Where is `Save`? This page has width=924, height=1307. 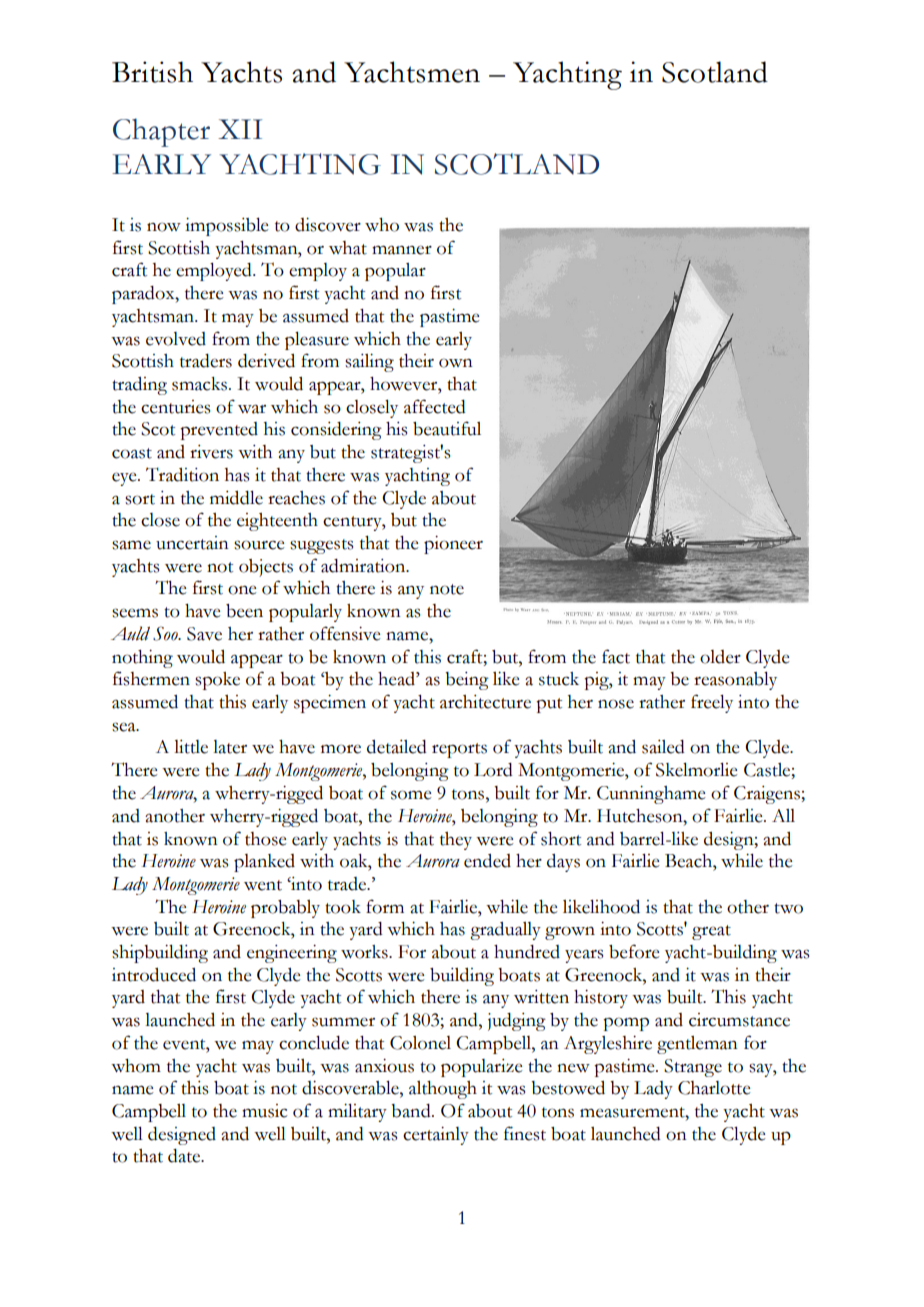
Save is located at coordinates (204, 634).
